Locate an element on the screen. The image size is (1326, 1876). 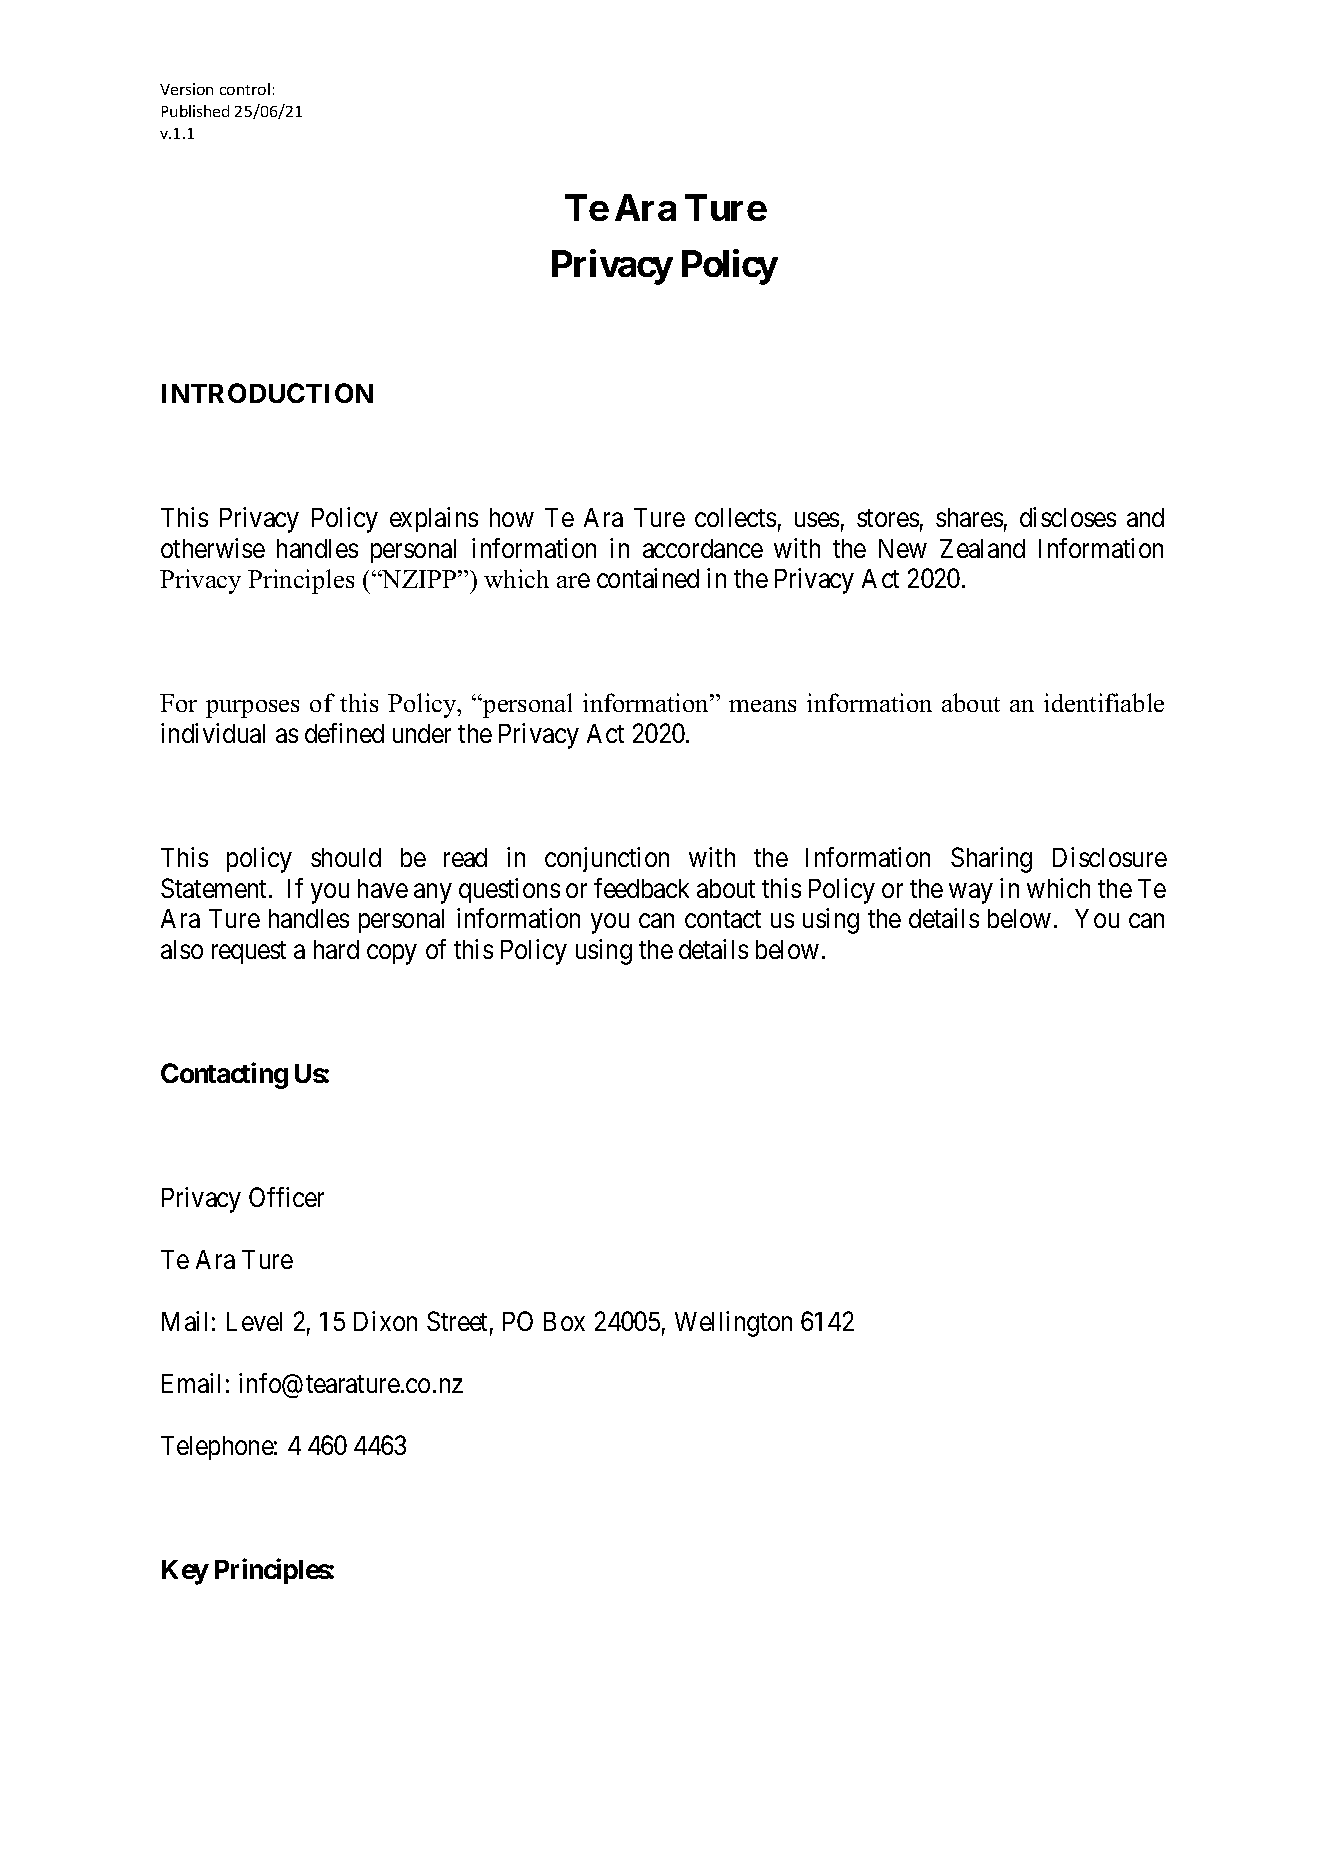
Sharing is located at coordinates (991, 860).
